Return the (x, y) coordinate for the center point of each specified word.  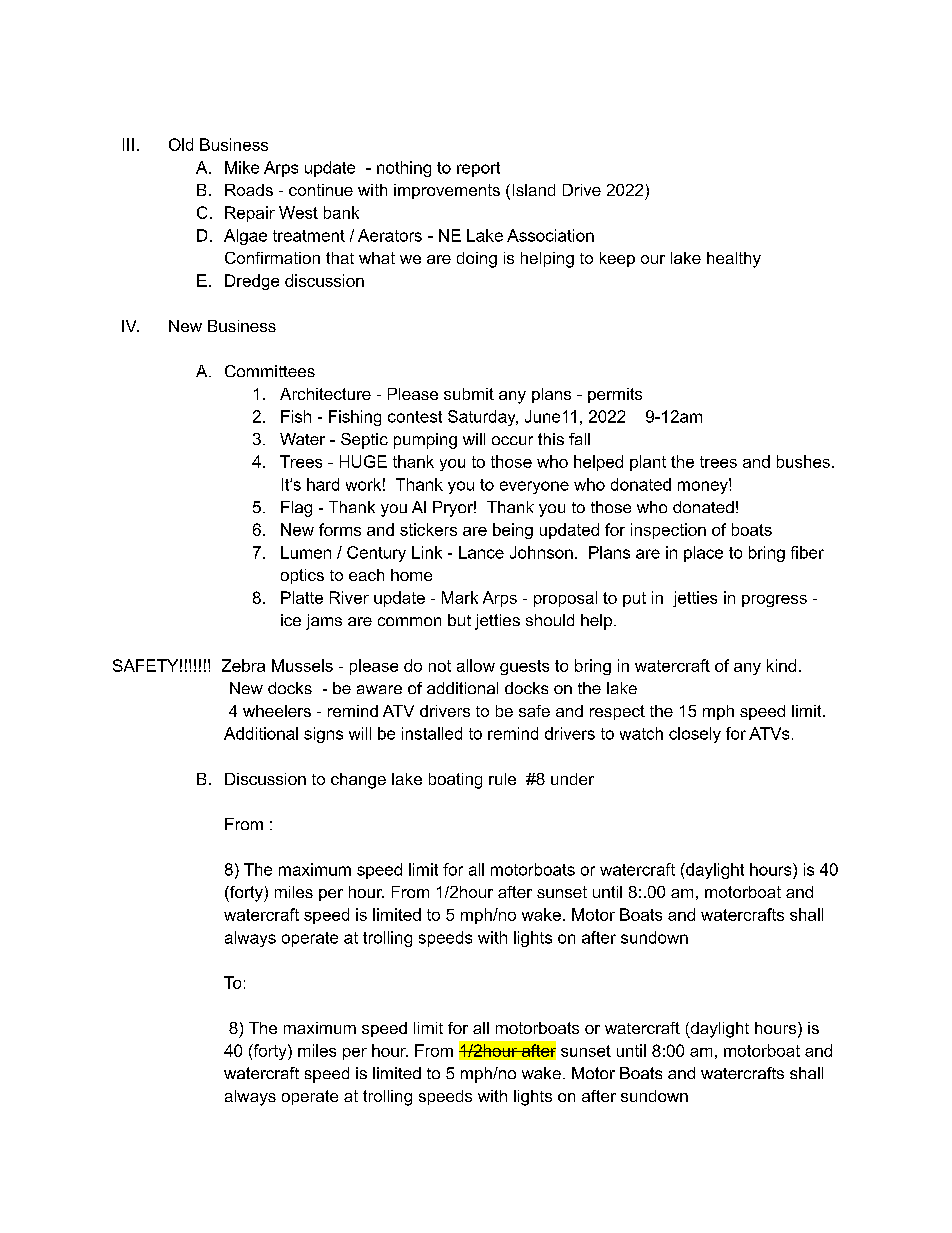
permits (615, 395)
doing (477, 260)
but (459, 620)
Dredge (252, 282)
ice (291, 620)
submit (469, 394)
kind (781, 665)
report (478, 169)
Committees (270, 371)
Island (534, 190)
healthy (734, 260)
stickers (428, 529)
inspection (668, 531)
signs (323, 735)
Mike (242, 167)
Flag (296, 509)
